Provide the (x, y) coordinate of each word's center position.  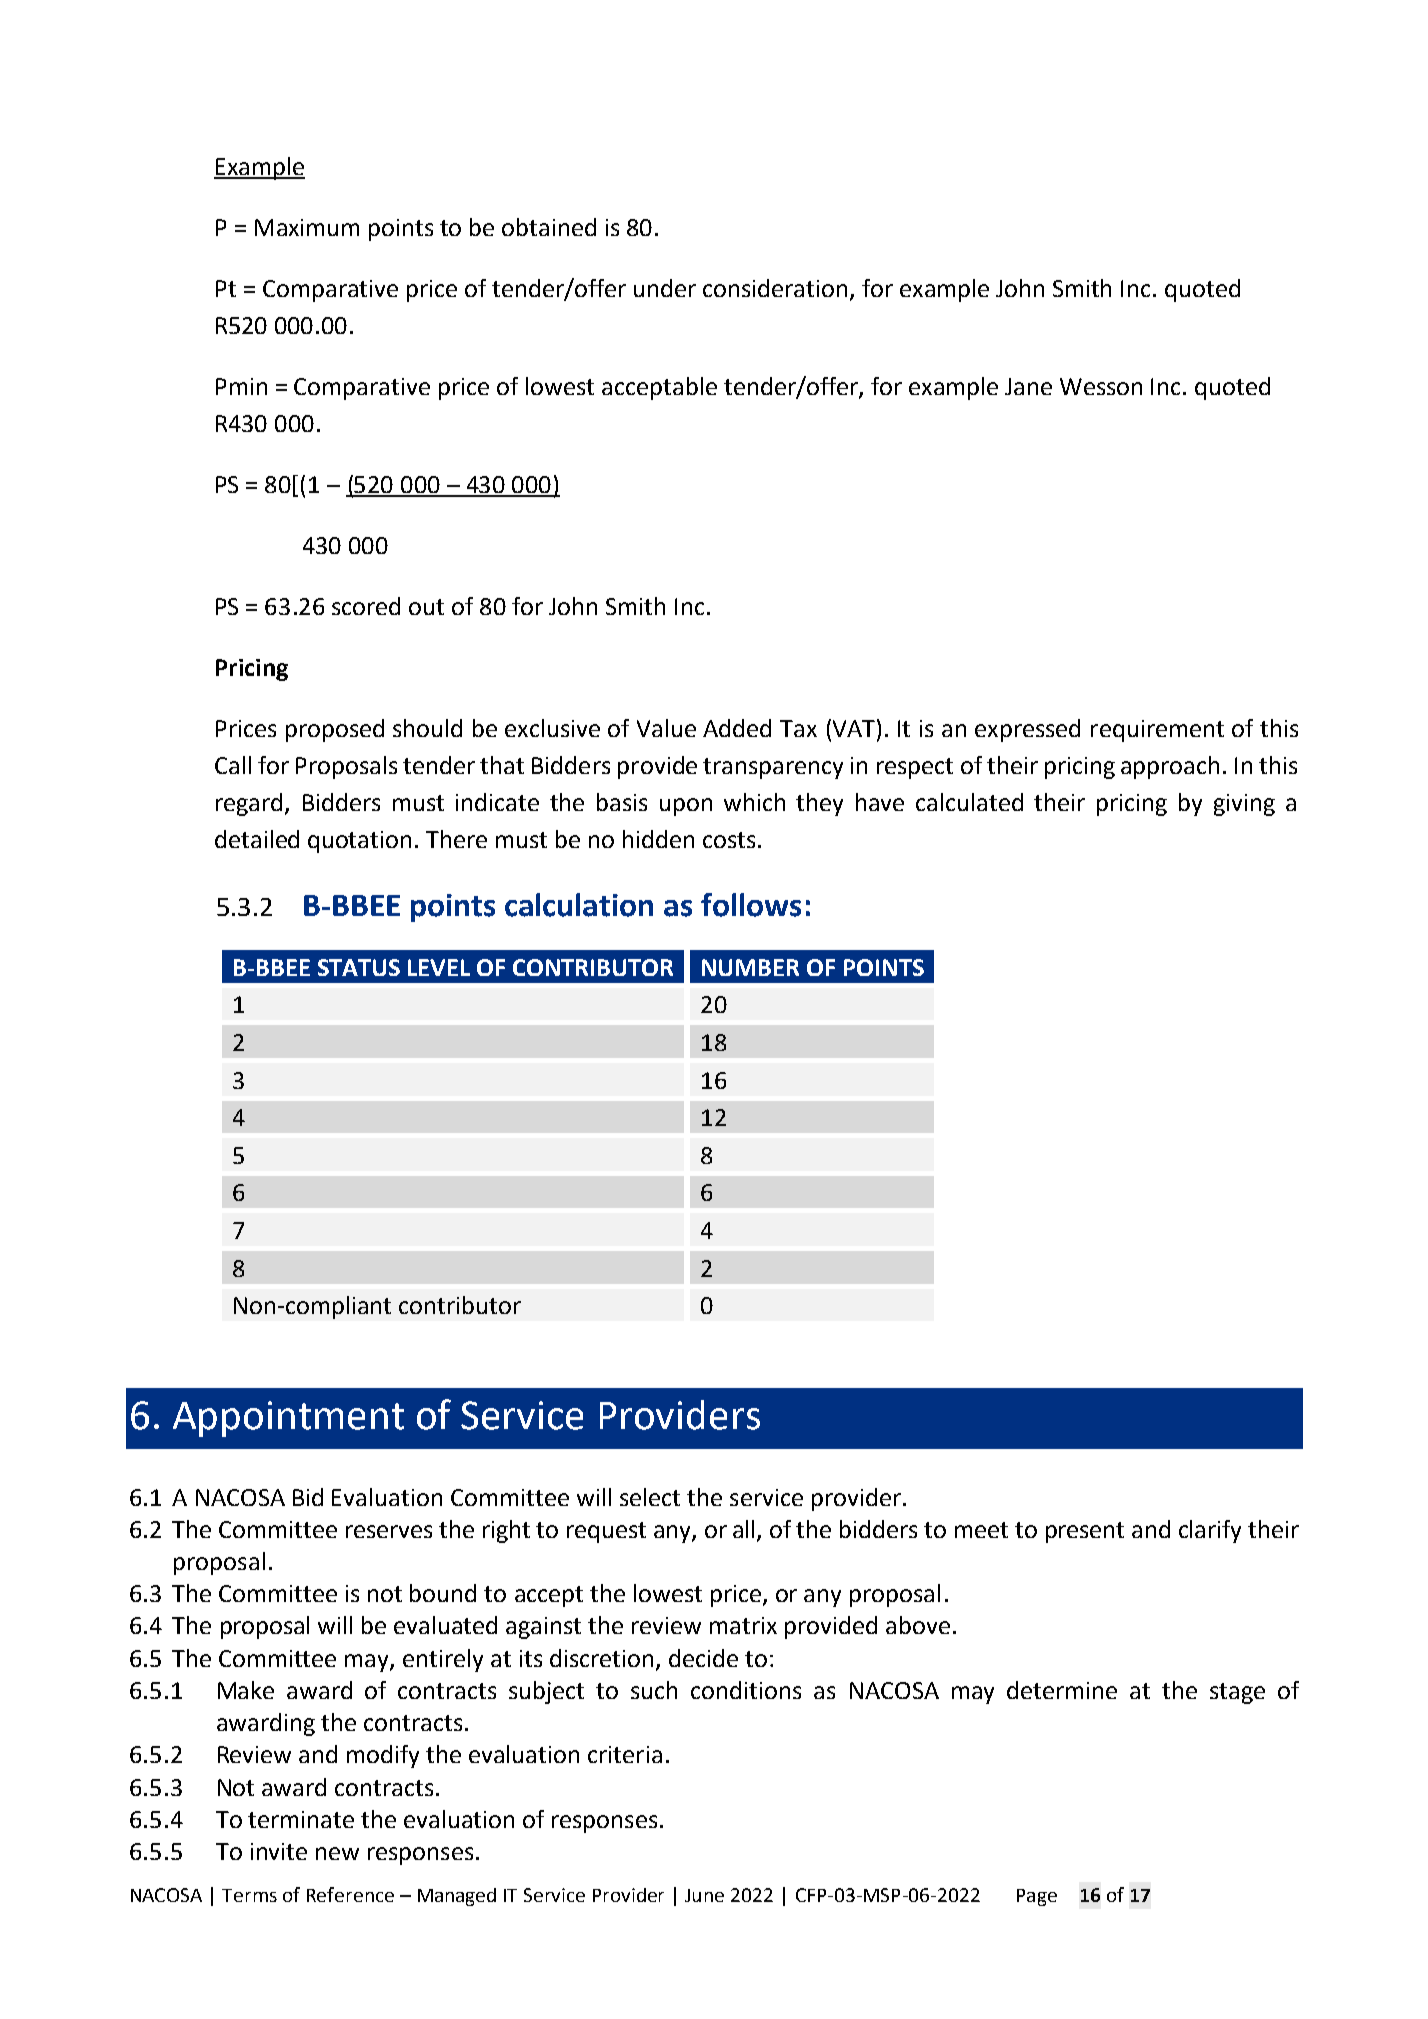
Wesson (1101, 386)
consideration (775, 288)
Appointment (288, 1419)
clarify (1210, 1531)
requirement (1157, 731)
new (337, 1853)
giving (1244, 805)
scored (366, 606)
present (1085, 1532)
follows (751, 905)
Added (737, 728)
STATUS (359, 967)
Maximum (307, 227)
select (650, 1497)
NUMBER (750, 967)
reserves (389, 1531)
